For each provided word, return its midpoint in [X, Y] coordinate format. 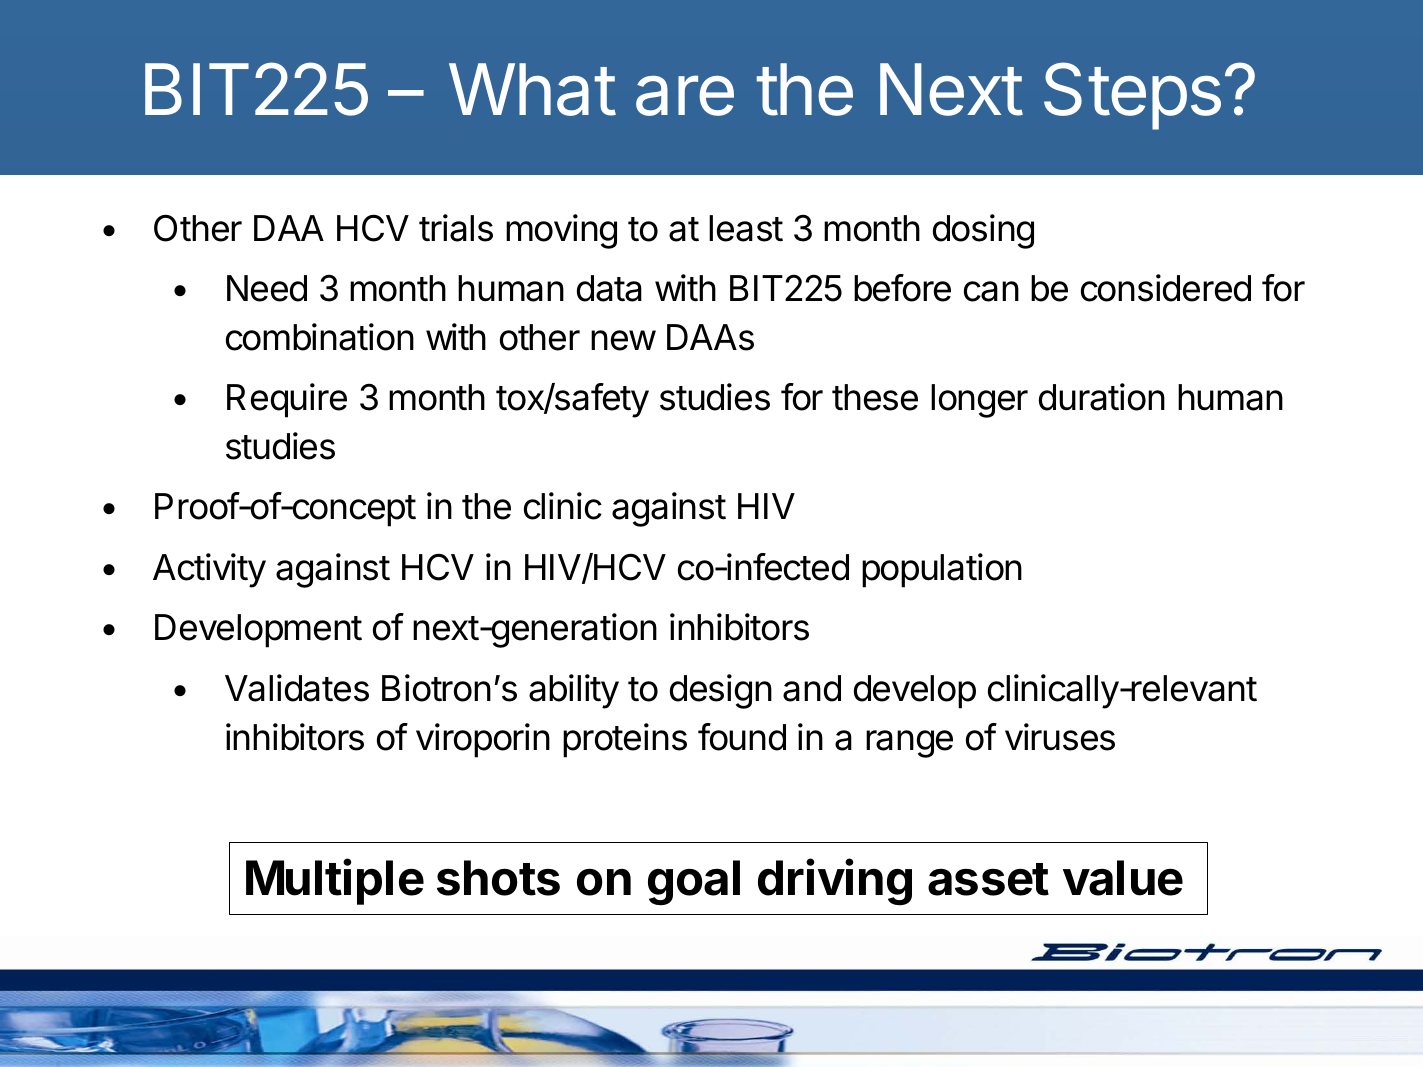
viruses [1060, 737]
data [609, 288]
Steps [1132, 96]
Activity [209, 570]
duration [1102, 397]
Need [267, 288]
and [812, 688]
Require [287, 400]
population [942, 570]
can [991, 291]
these [875, 397]
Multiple [335, 882]
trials [456, 228]
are [685, 95]
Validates [297, 688]
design [721, 691]
